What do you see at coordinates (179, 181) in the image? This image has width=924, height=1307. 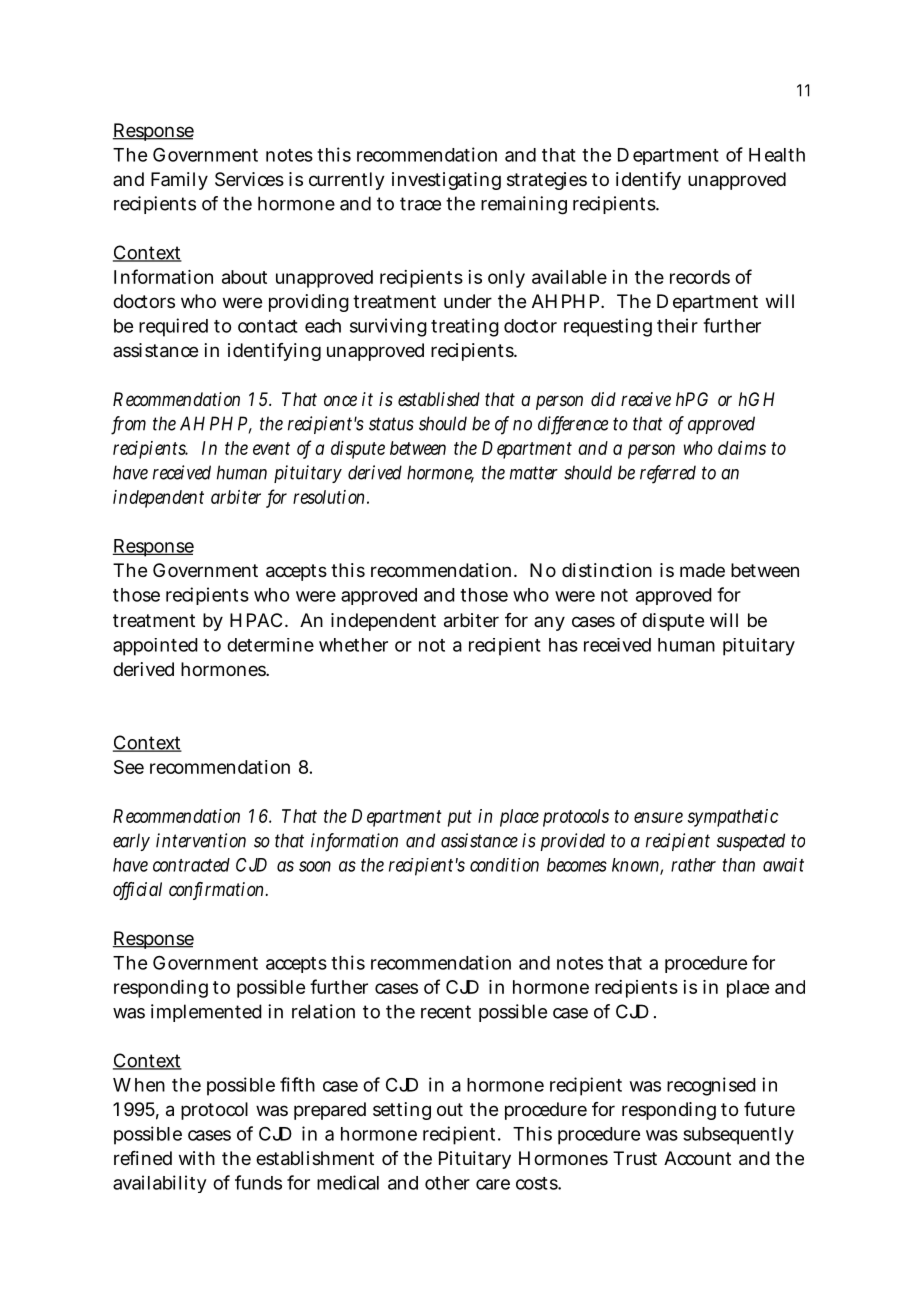 I see `Family` at bounding box center [179, 181].
